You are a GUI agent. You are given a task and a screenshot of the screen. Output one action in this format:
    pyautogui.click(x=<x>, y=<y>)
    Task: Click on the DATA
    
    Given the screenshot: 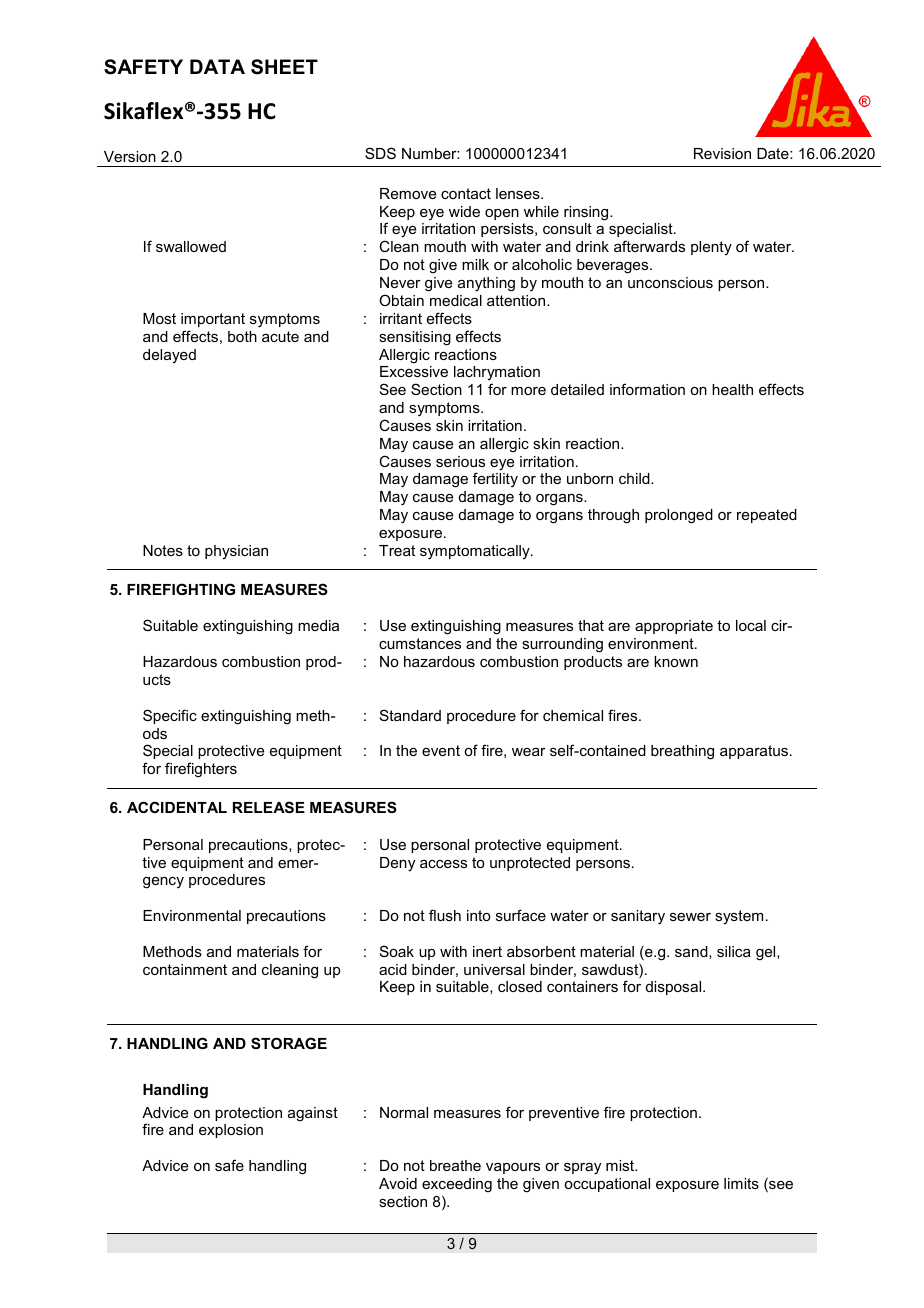 What is the action you would take?
    pyautogui.click(x=217, y=66)
